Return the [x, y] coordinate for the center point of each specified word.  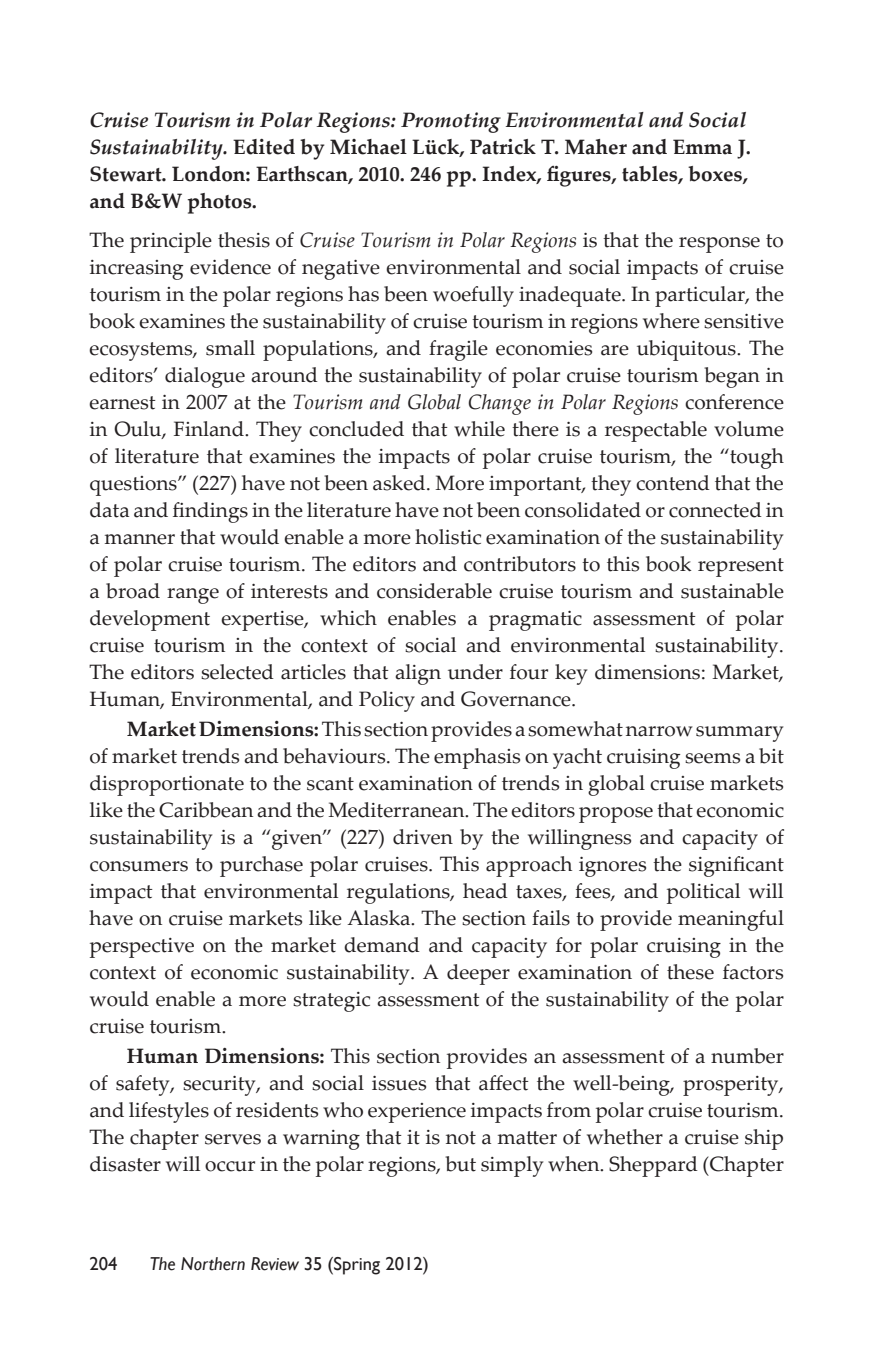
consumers [139, 866]
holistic [448, 537]
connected [715, 510]
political [703, 893]
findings [210, 512]
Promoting [451, 122]
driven [423, 837]
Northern [213, 1264]
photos [220, 203]
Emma [702, 147]
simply [512, 1166]
